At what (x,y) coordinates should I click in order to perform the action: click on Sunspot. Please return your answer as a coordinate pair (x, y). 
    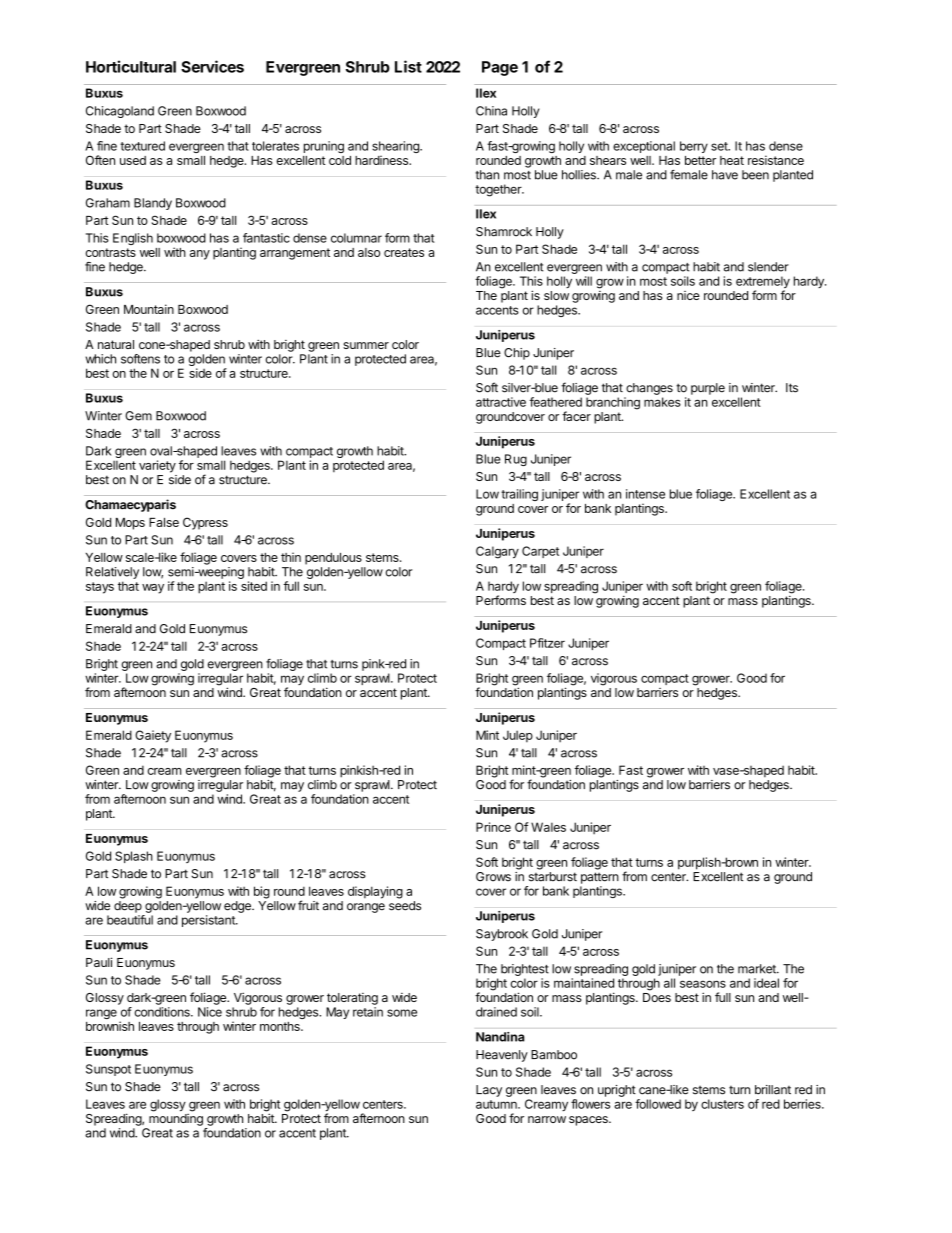
    Looking at the image, I should click on (108, 1070).
